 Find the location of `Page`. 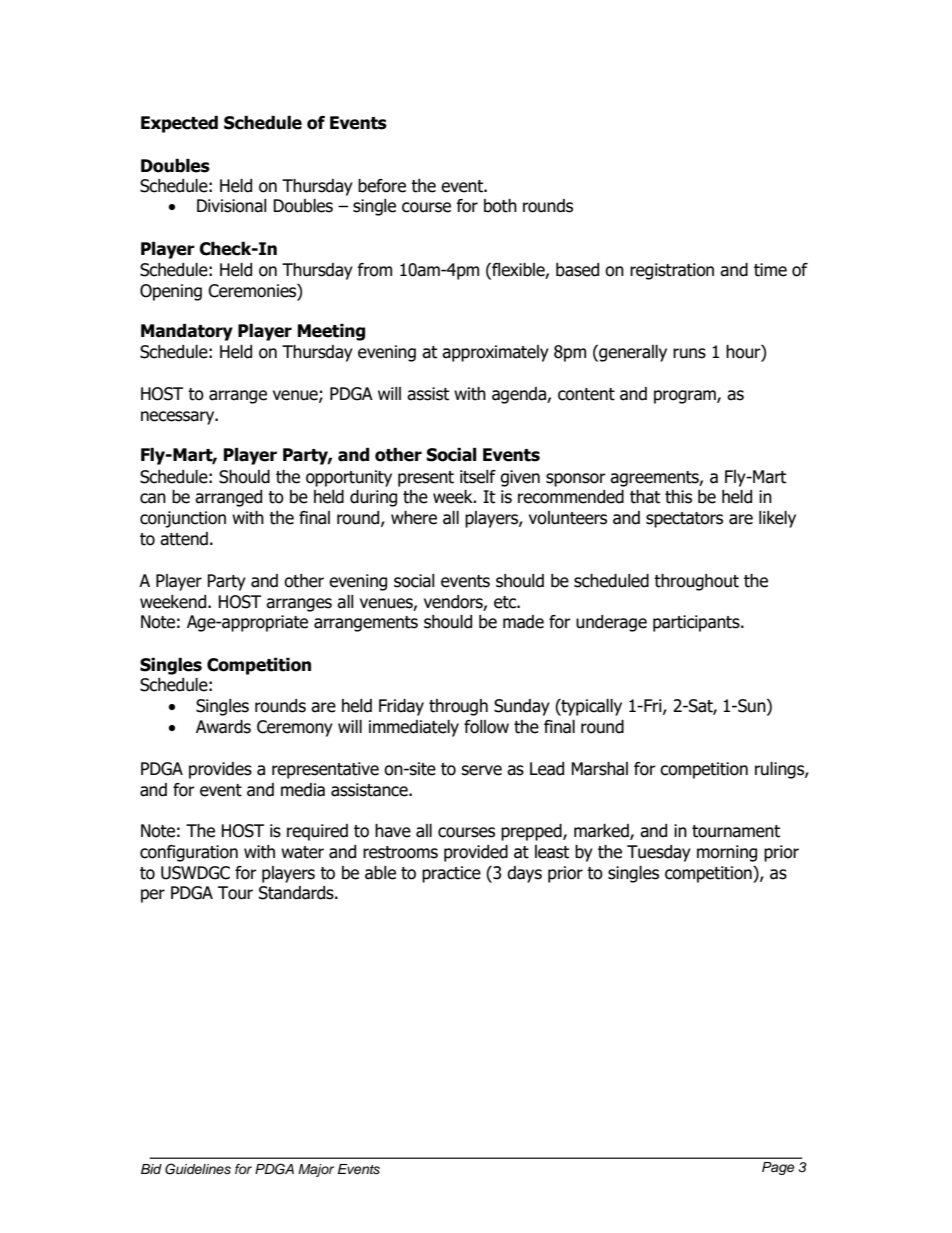

Page is located at coordinates (778, 1168).
